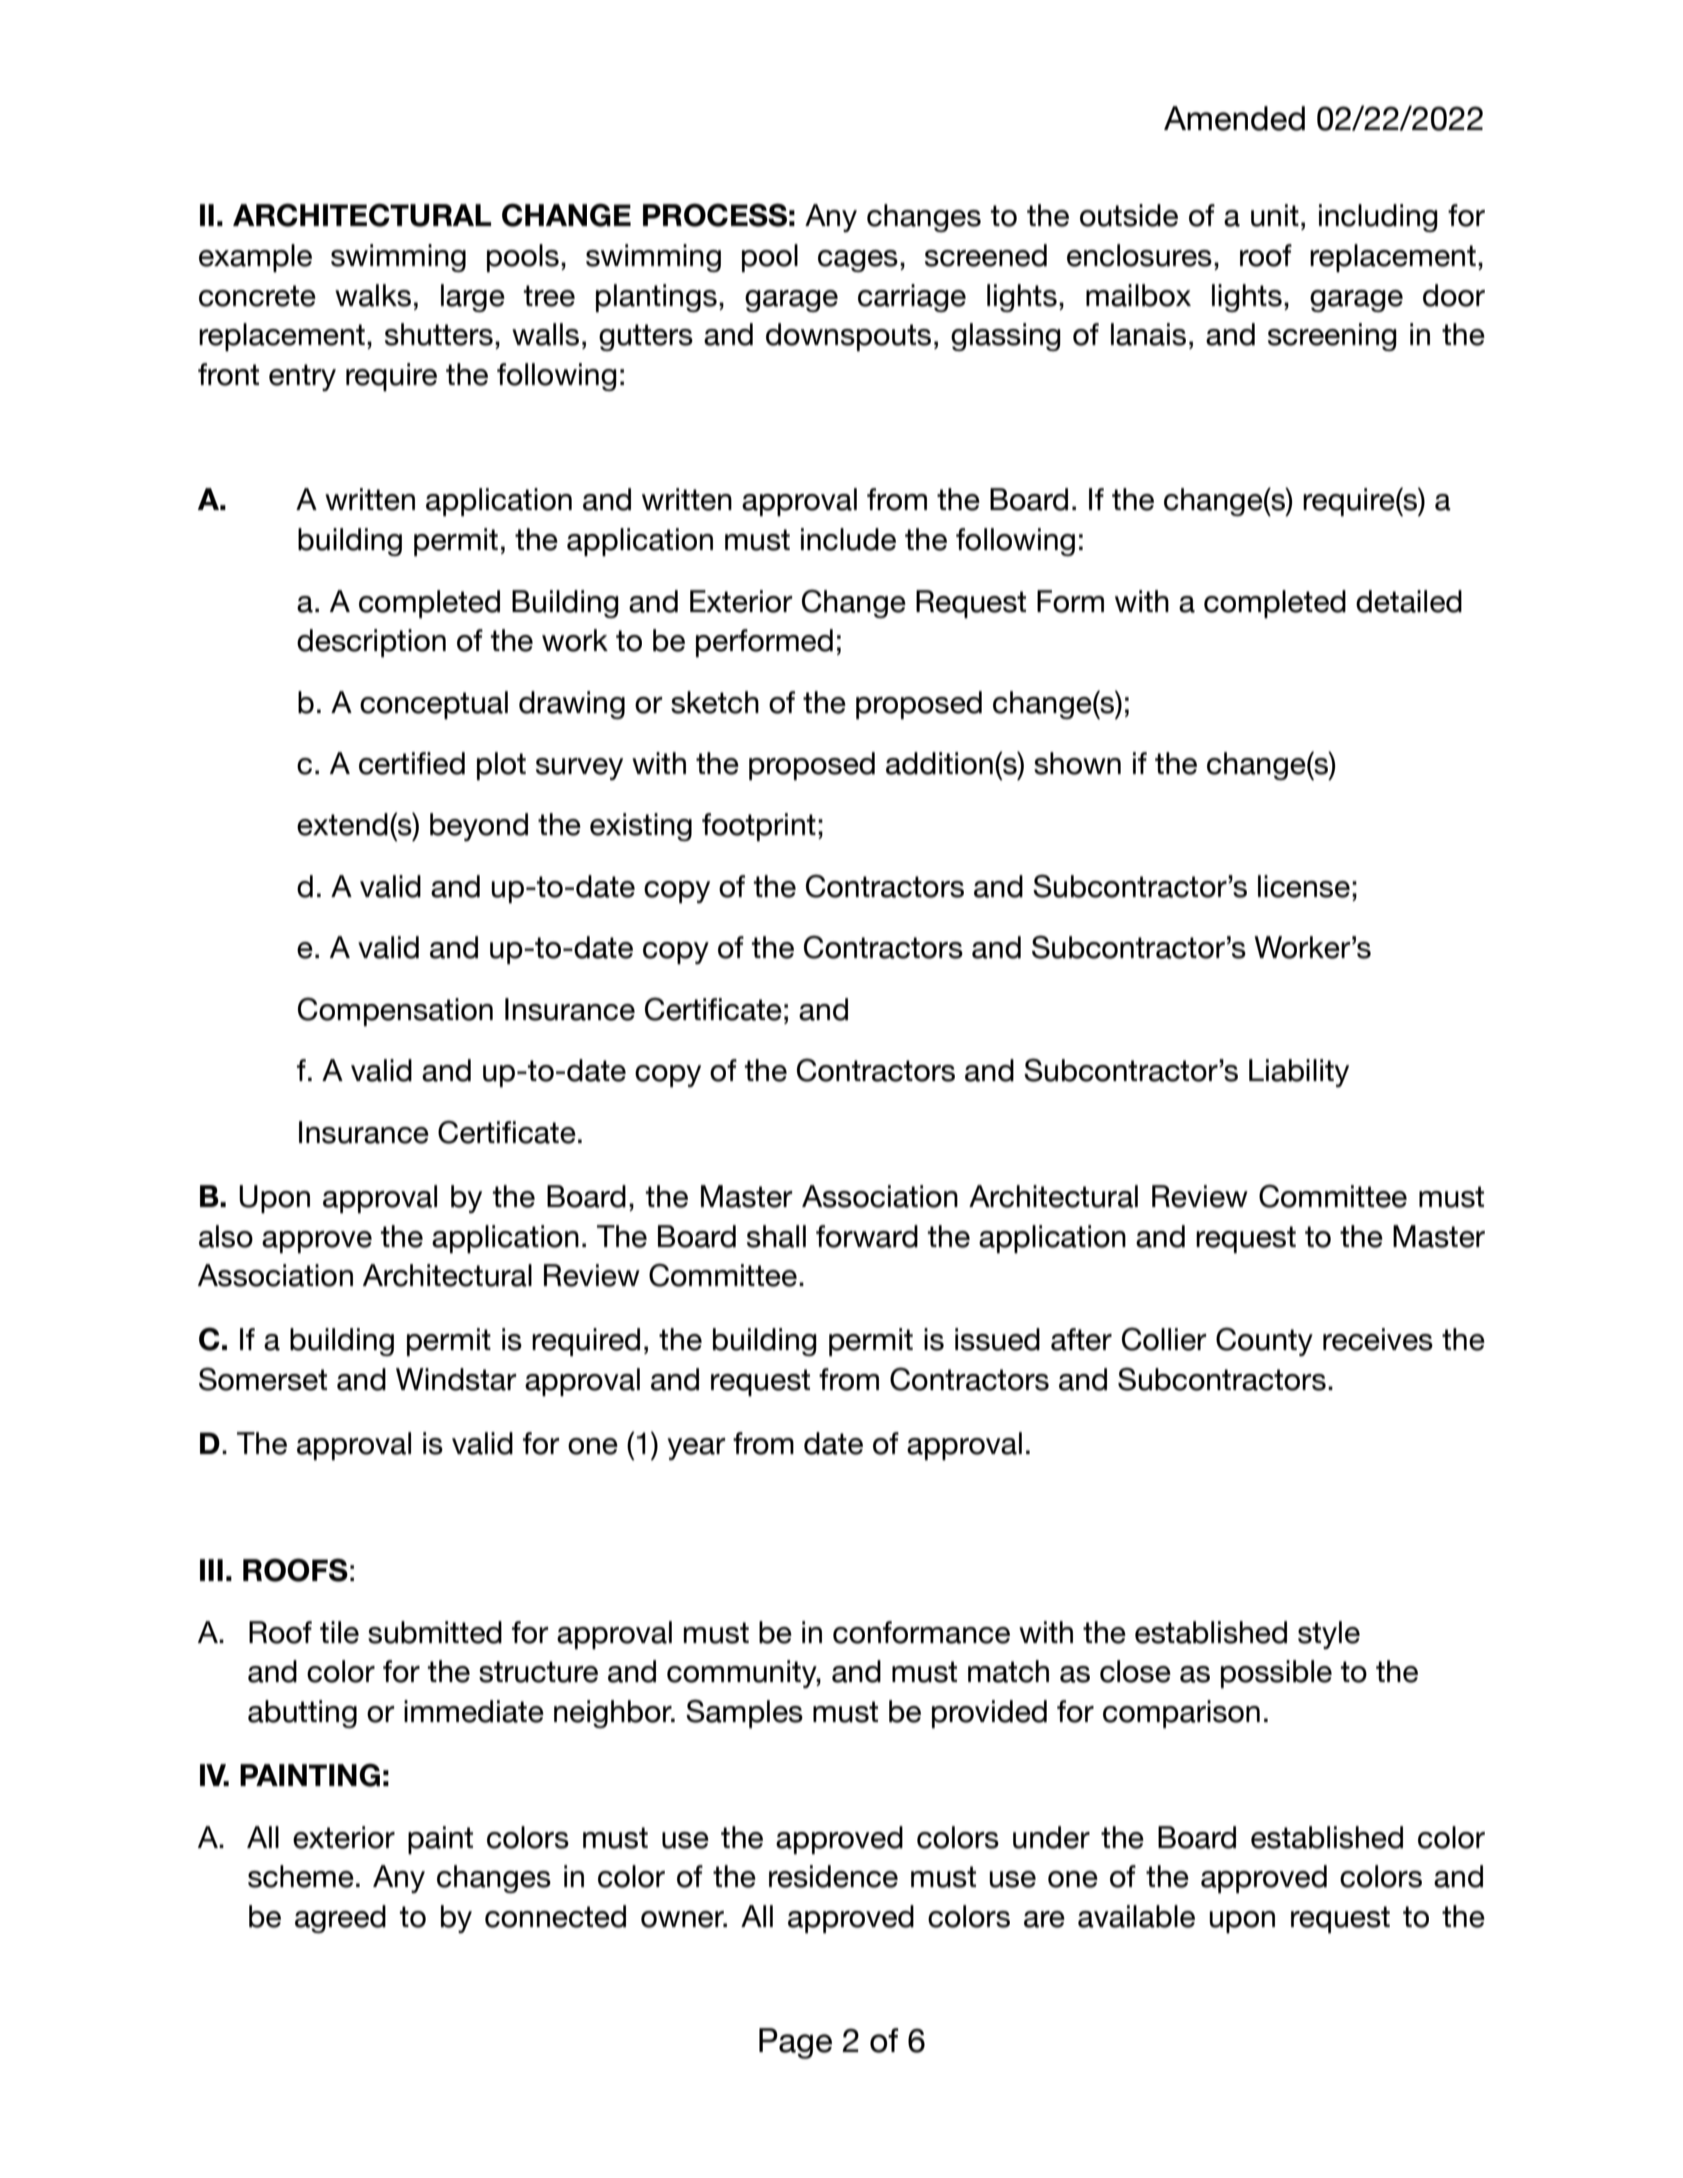 The image size is (1683, 2178). Describe the element at coordinates (1136, 1916) in the image. I see `available` at that location.
